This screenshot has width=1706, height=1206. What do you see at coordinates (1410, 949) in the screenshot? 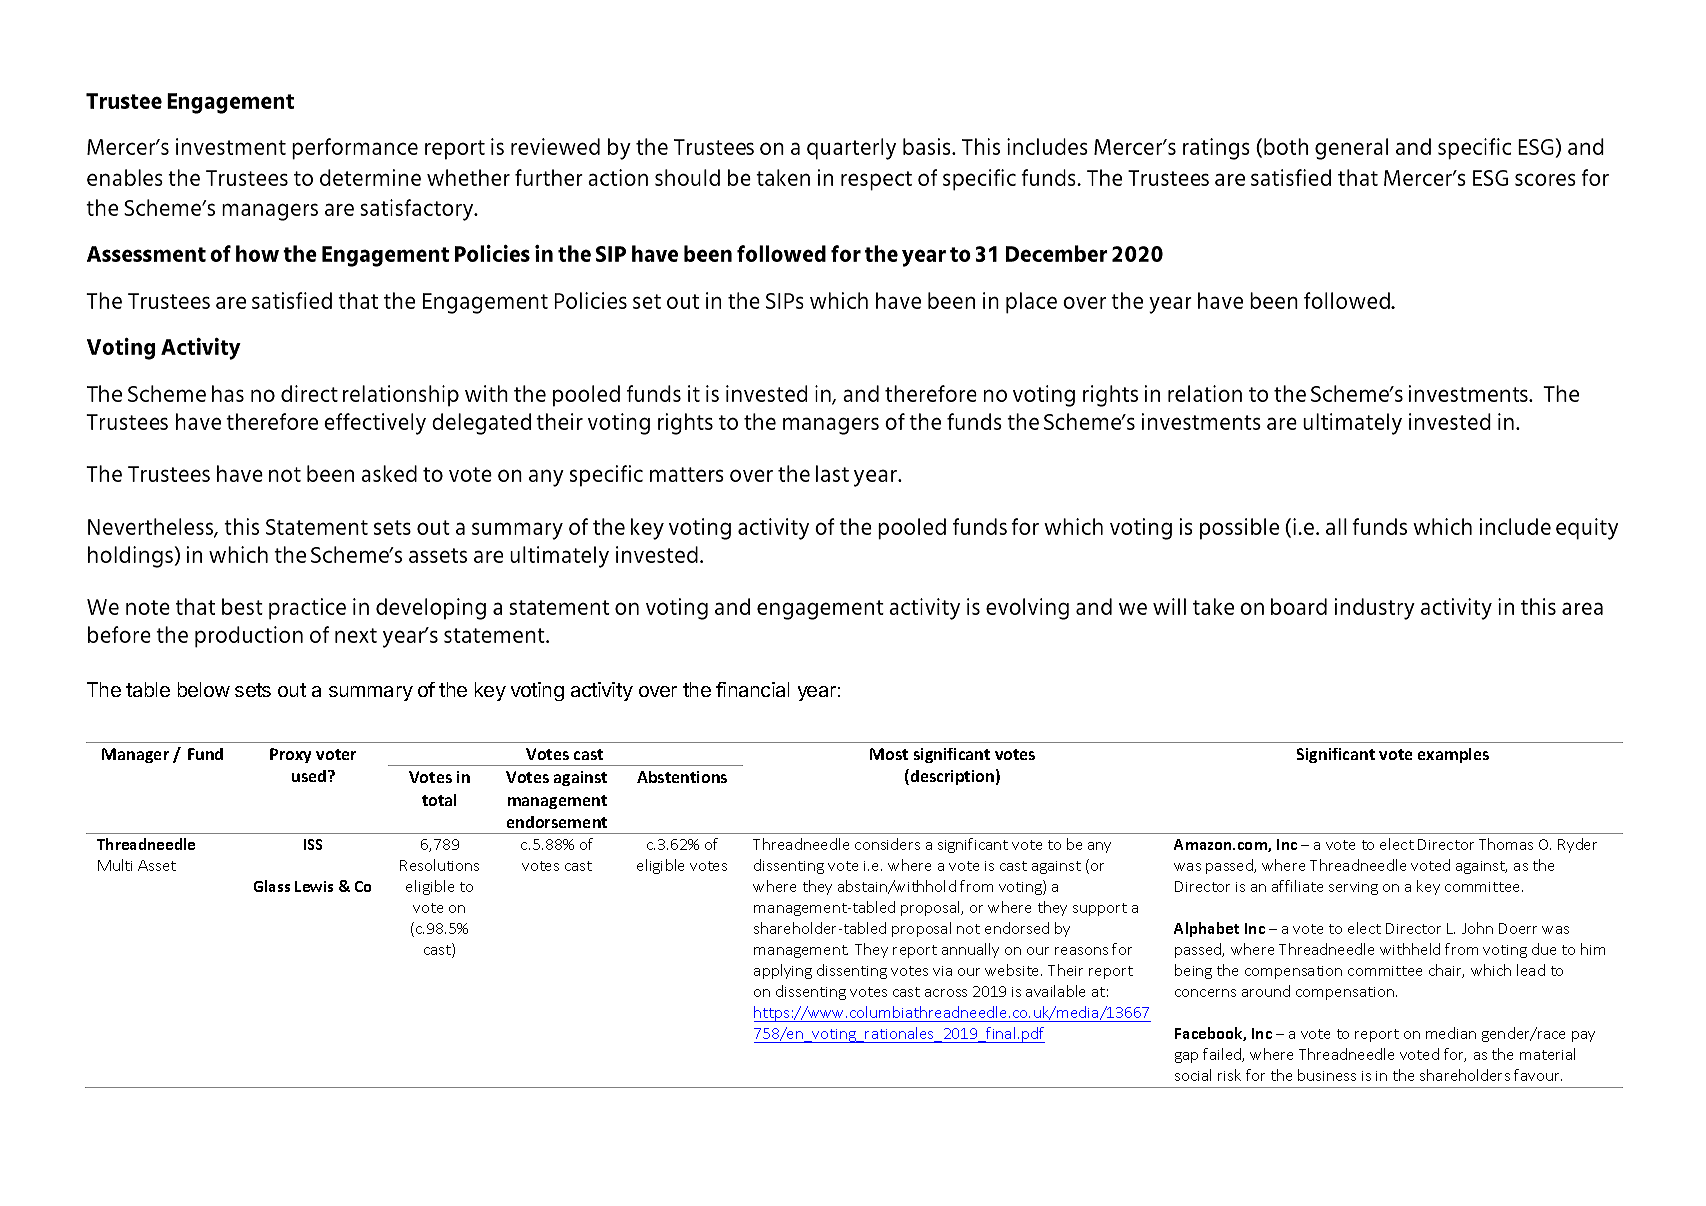
I see `withheld` at bounding box center [1410, 949].
